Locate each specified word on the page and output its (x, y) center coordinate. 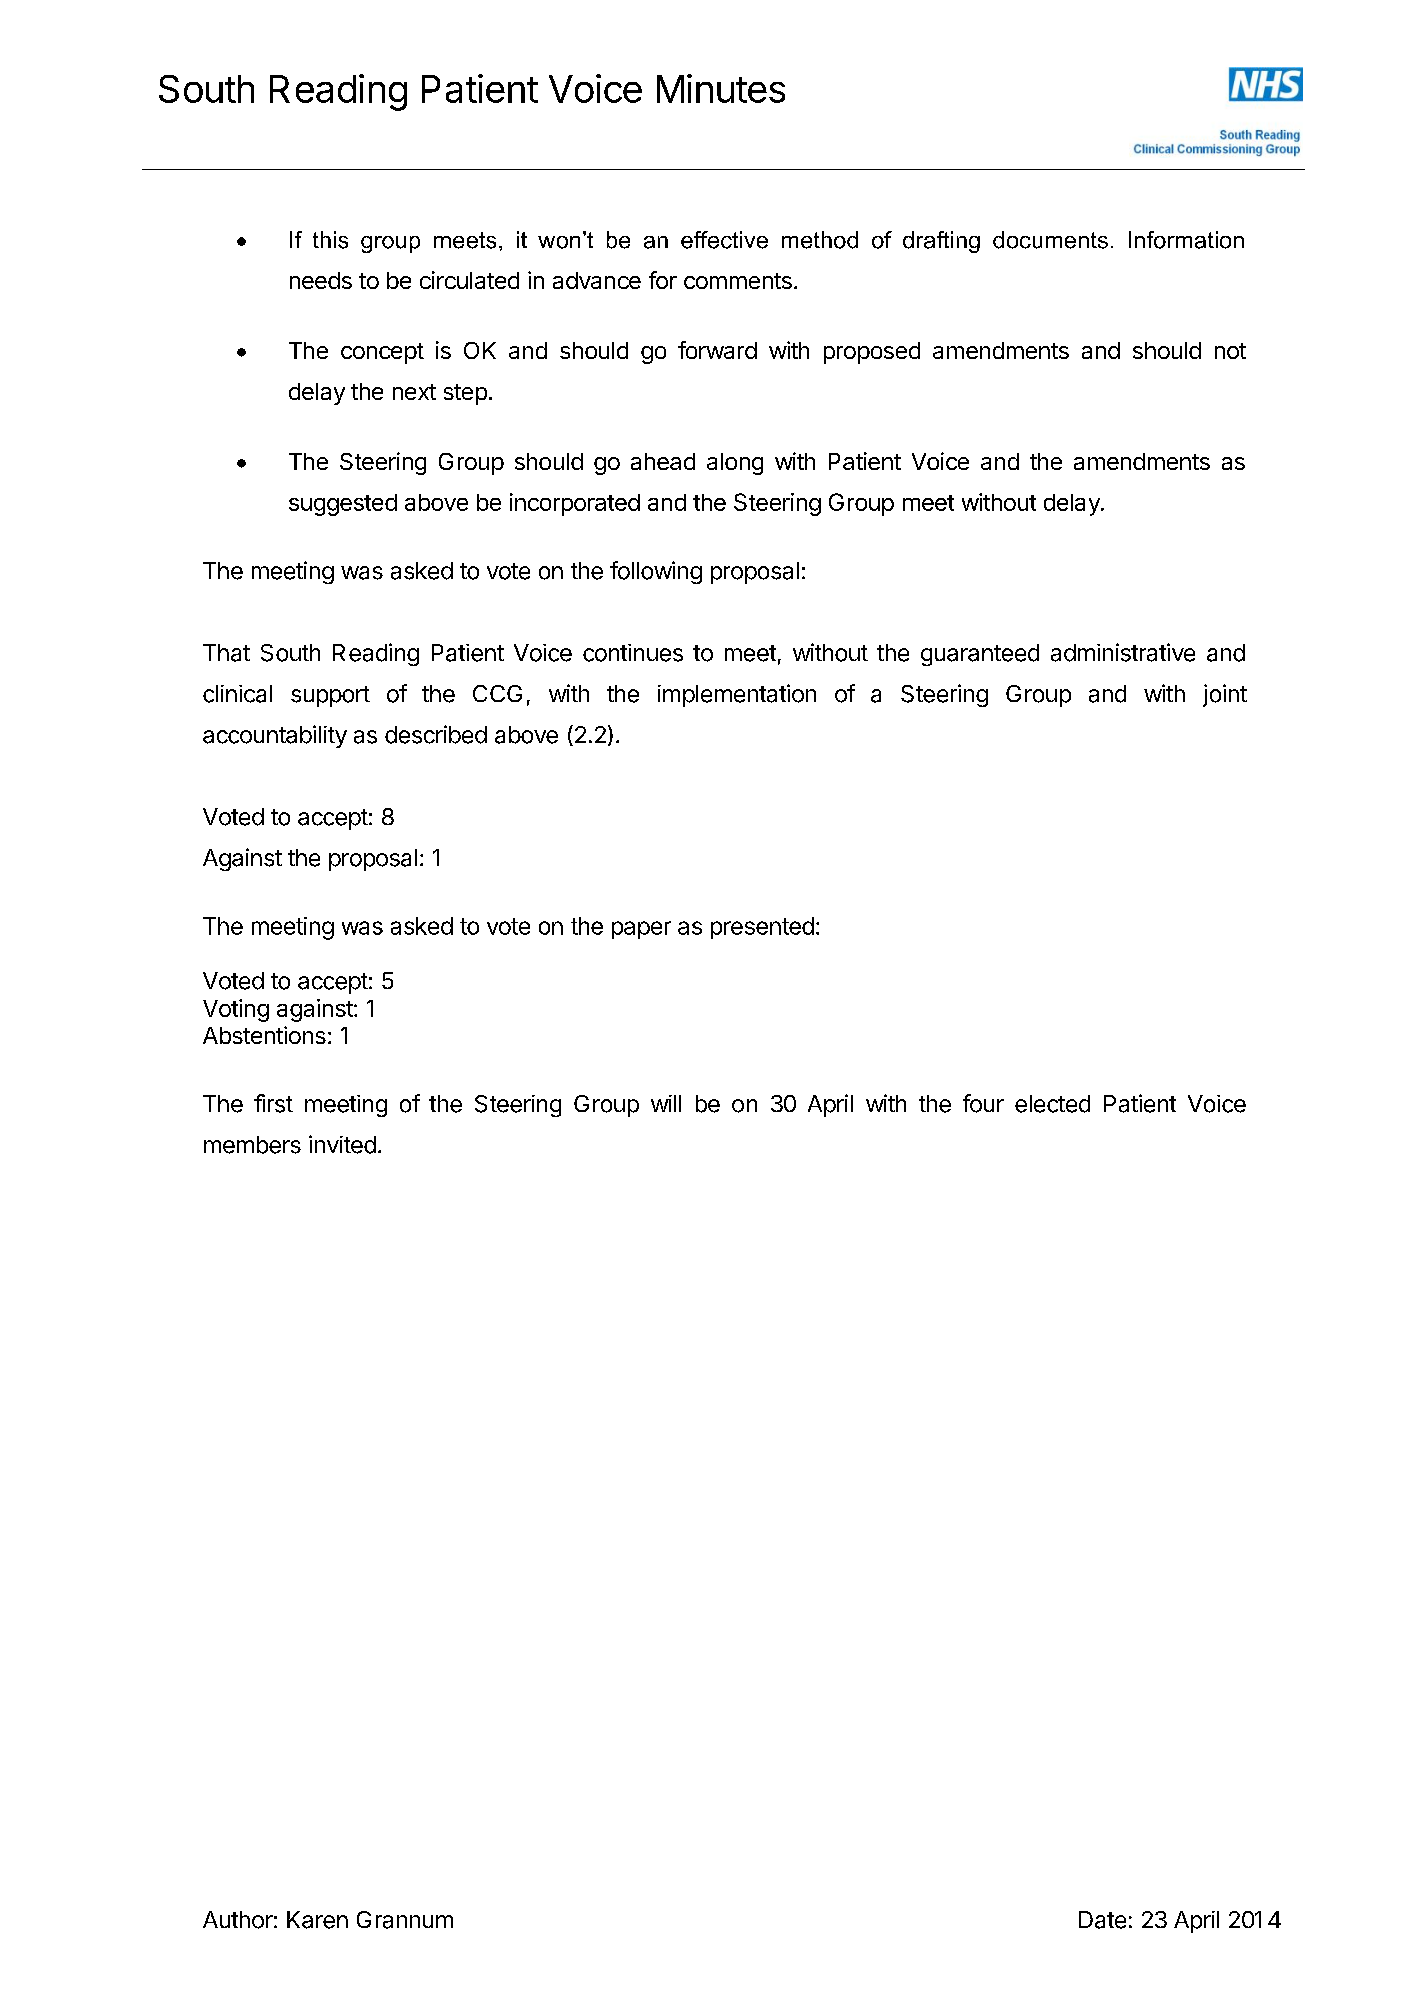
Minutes (721, 88)
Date (1102, 1920)
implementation (737, 695)
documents (1050, 240)
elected (1052, 1104)
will (666, 1103)
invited (342, 1144)
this (330, 240)
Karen (317, 1920)
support (330, 696)
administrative (1123, 652)
